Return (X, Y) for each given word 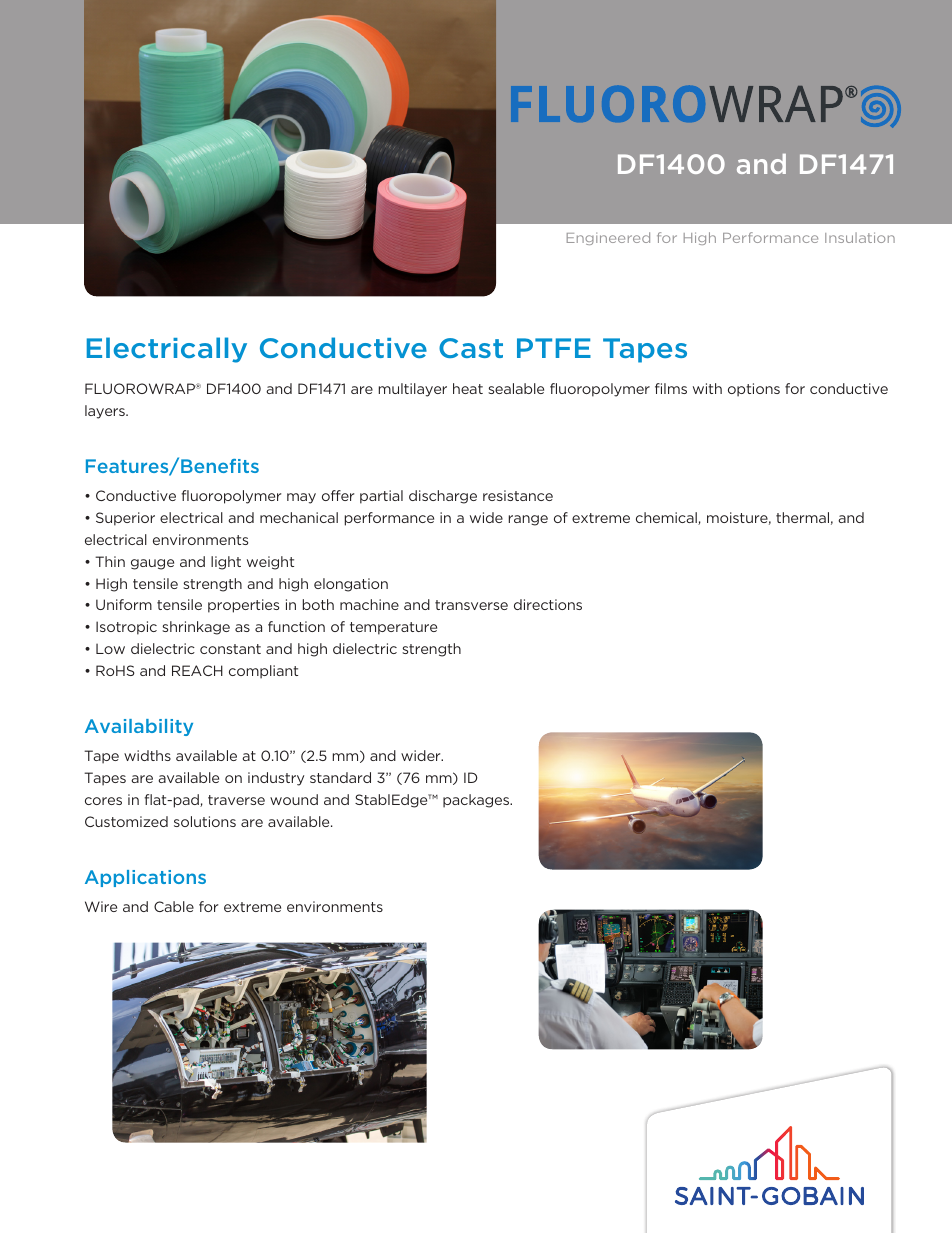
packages (477, 801)
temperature (393, 628)
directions (548, 604)
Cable (174, 906)
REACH (197, 670)
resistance (518, 495)
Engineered (608, 238)
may (301, 498)
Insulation (860, 237)
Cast (471, 348)
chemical (667, 518)
